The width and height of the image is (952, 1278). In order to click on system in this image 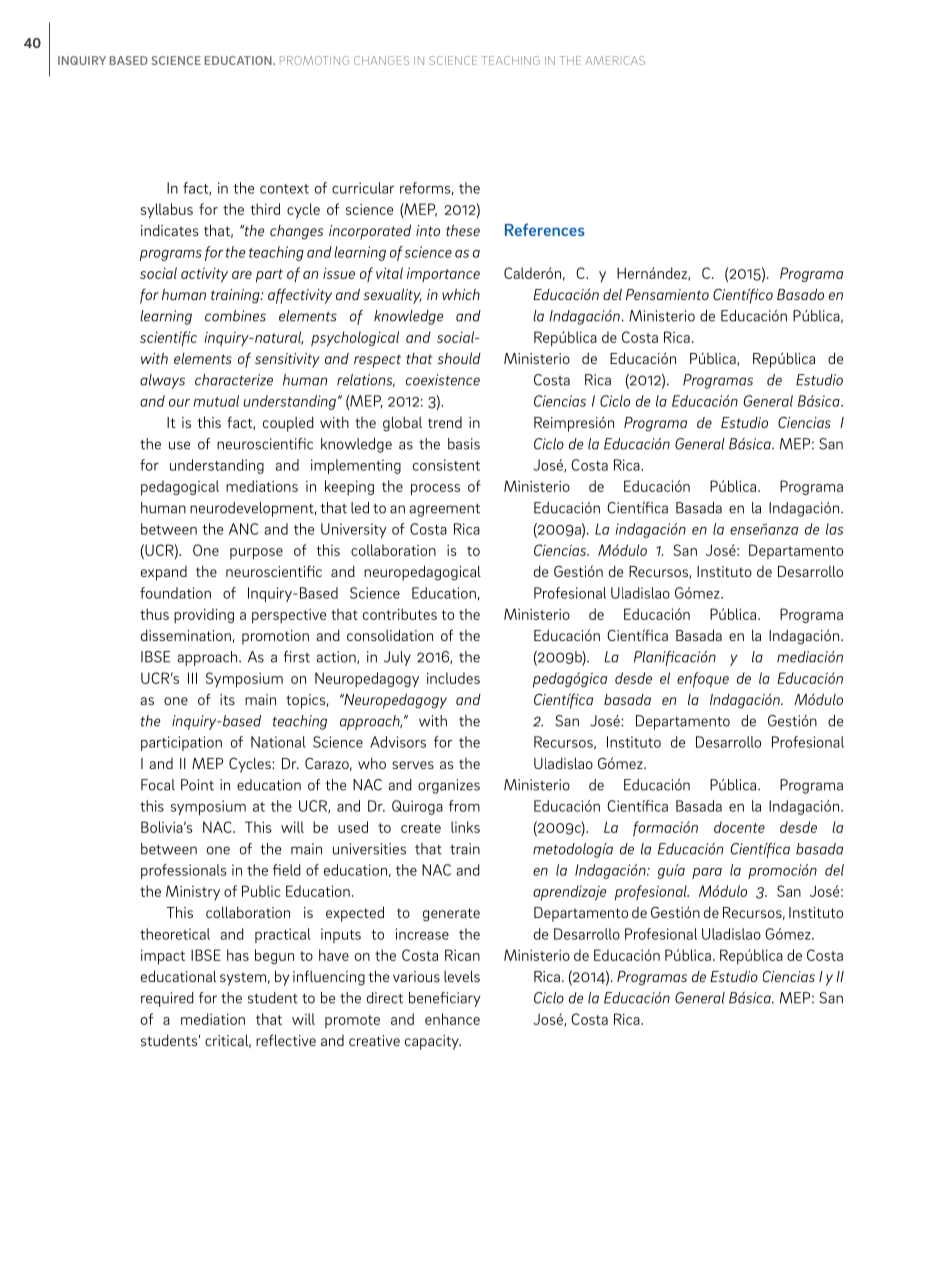, I will do `click(243, 979)`.
